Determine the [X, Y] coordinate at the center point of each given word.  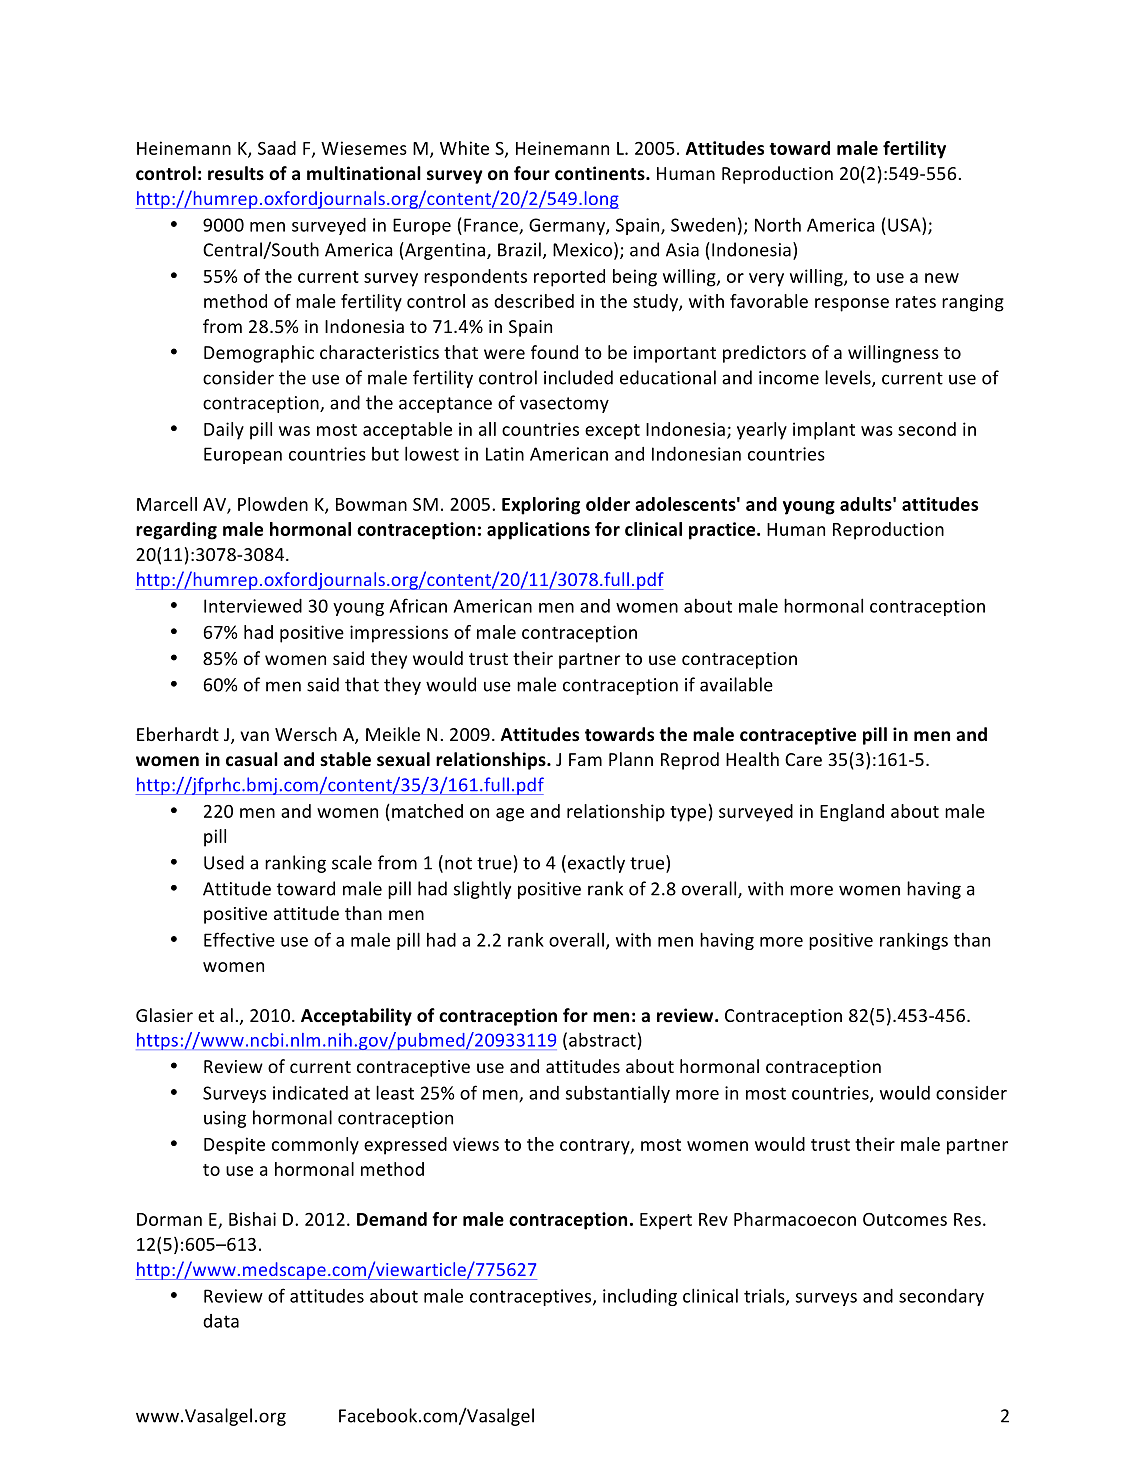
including [640, 1297]
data [221, 1321]
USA [905, 224]
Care [803, 759]
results [236, 173]
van [254, 736]
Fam [585, 759]
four [532, 173]
